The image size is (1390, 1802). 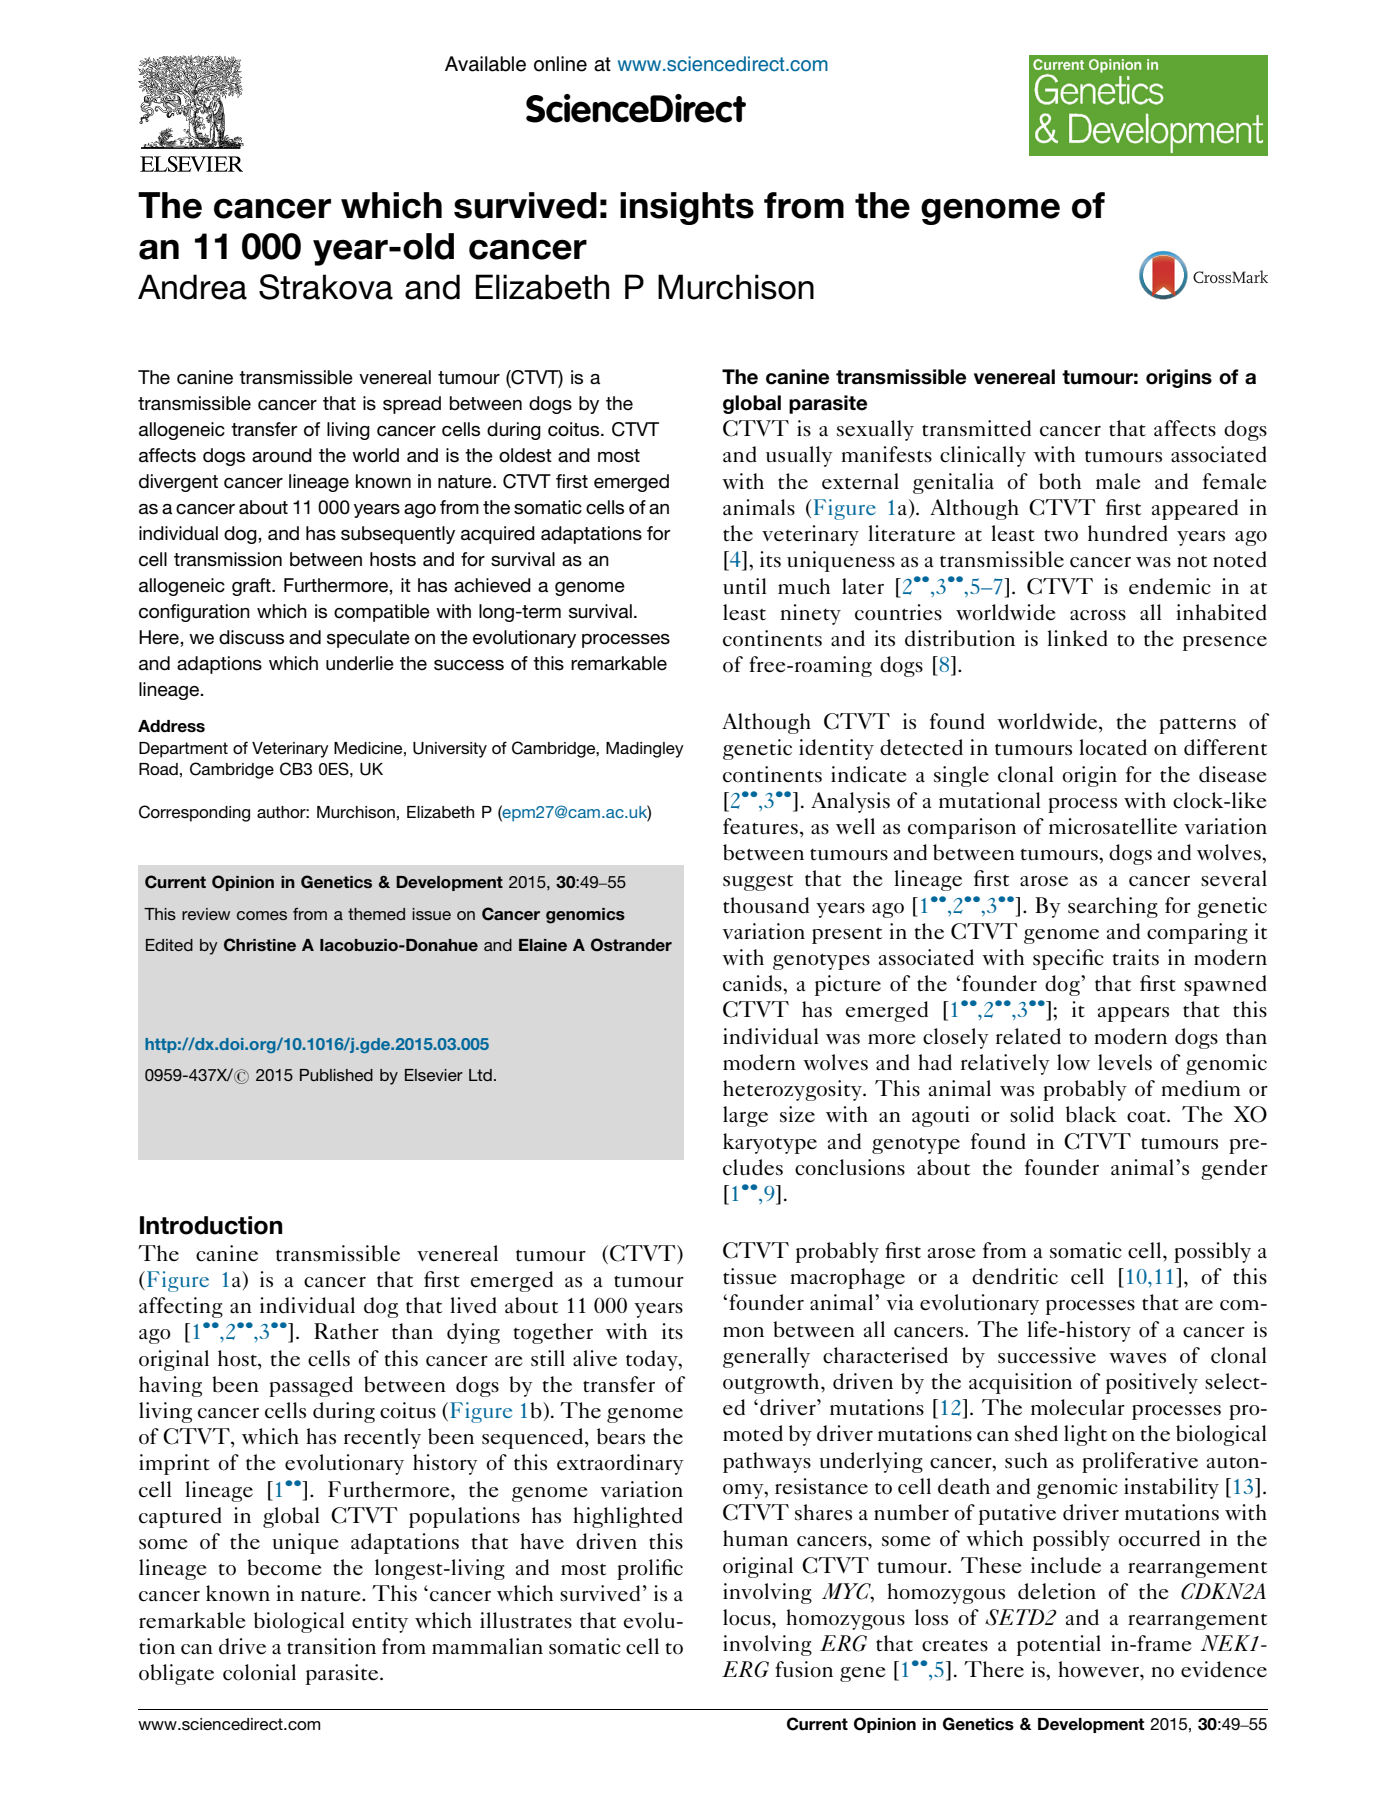 What do you see at coordinates (758, 882) in the screenshot?
I see `suggest` at bounding box center [758, 882].
